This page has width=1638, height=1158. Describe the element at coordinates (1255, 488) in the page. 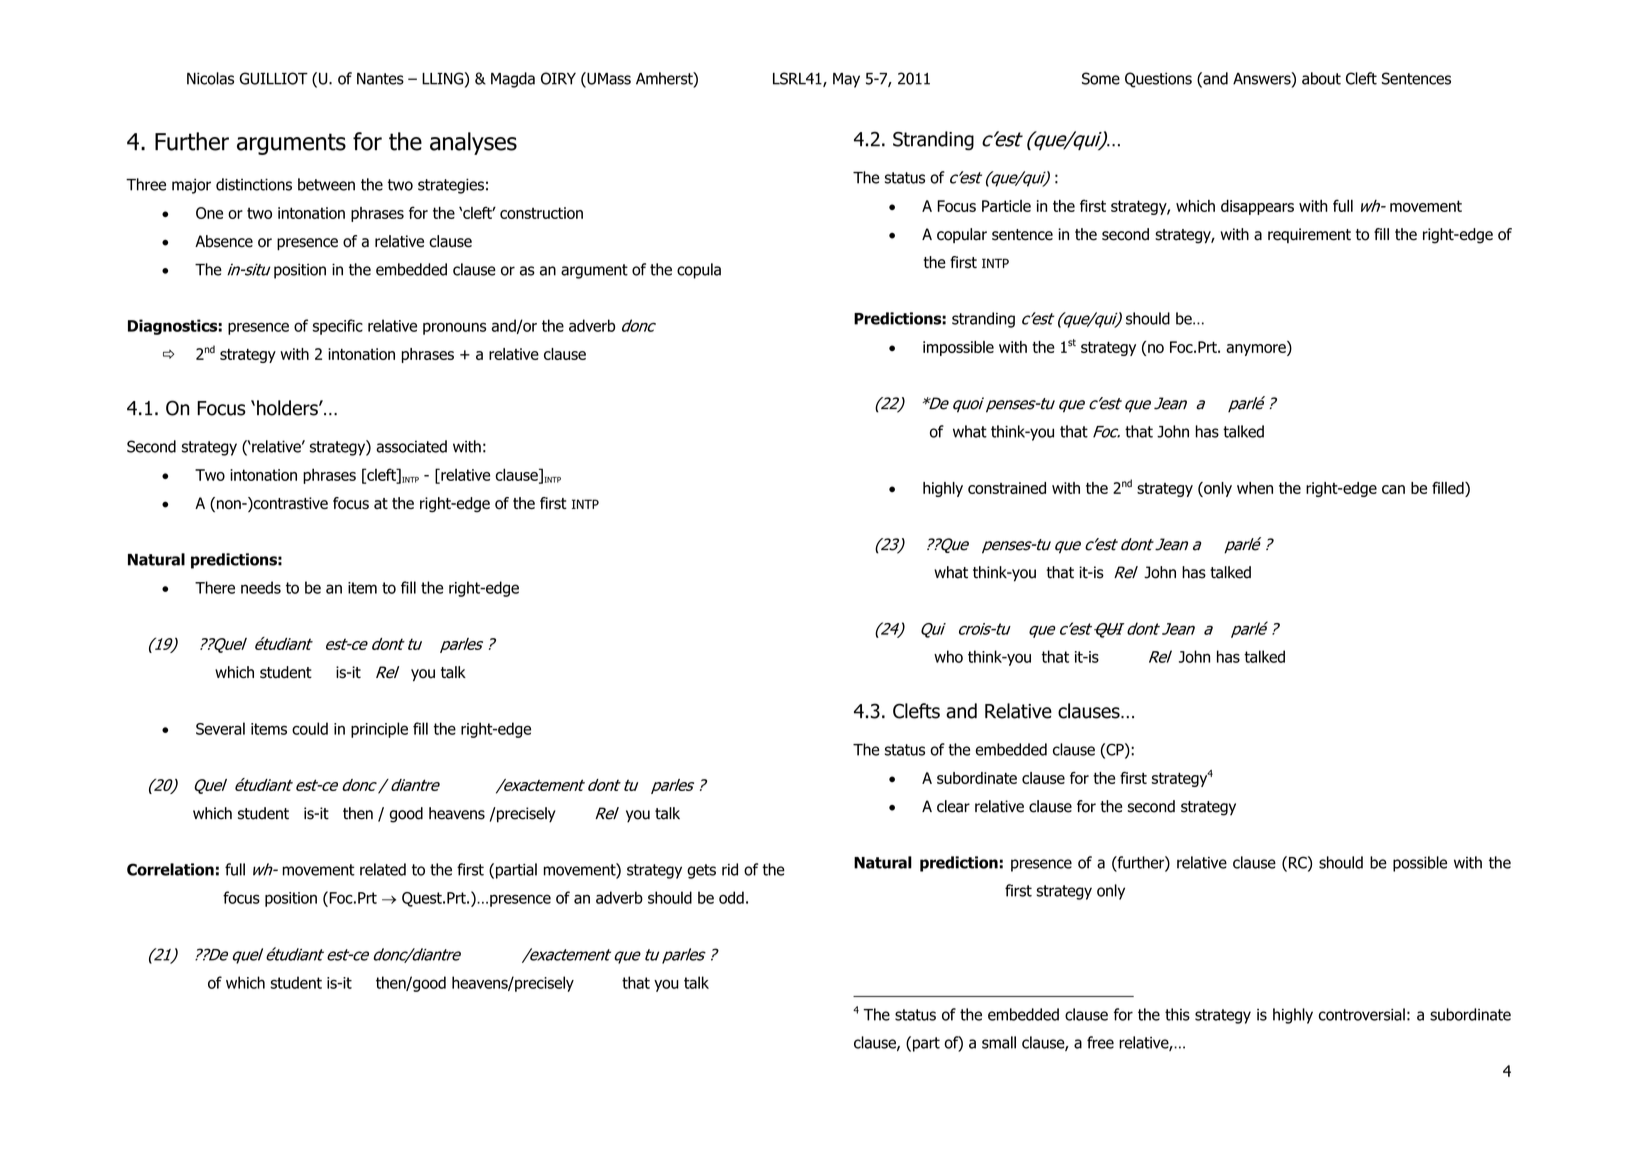

I see `when` at that location.
